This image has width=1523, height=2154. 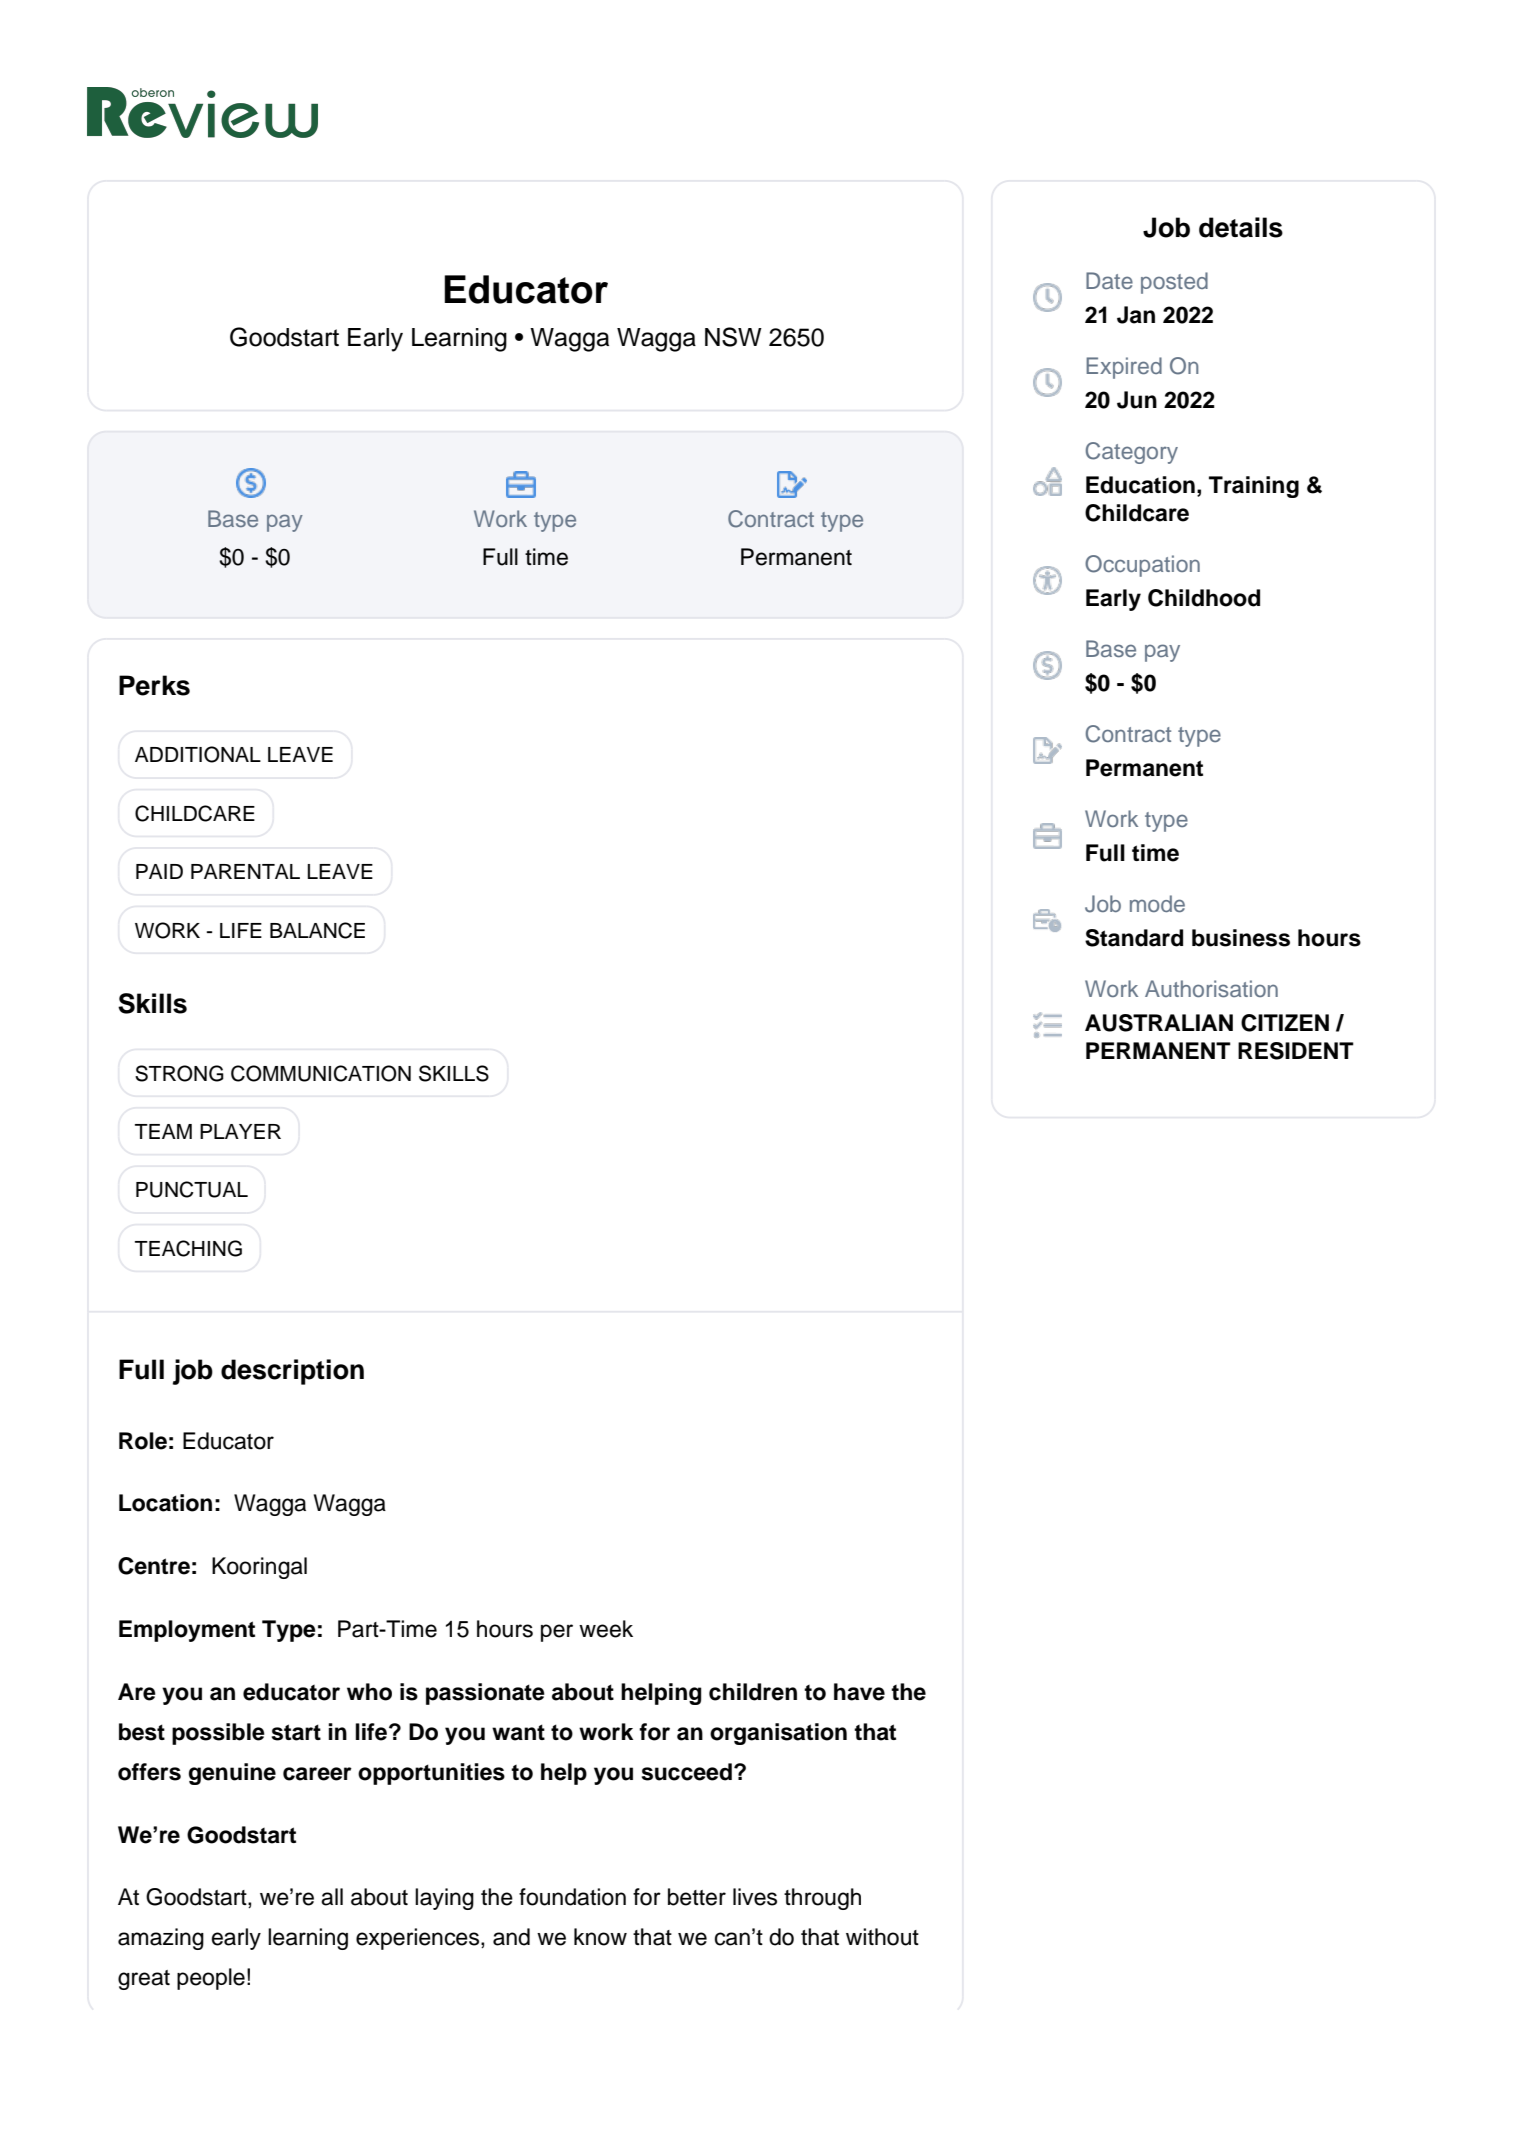 What do you see at coordinates (1109, 280) in the image?
I see `Date` at bounding box center [1109, 280].
